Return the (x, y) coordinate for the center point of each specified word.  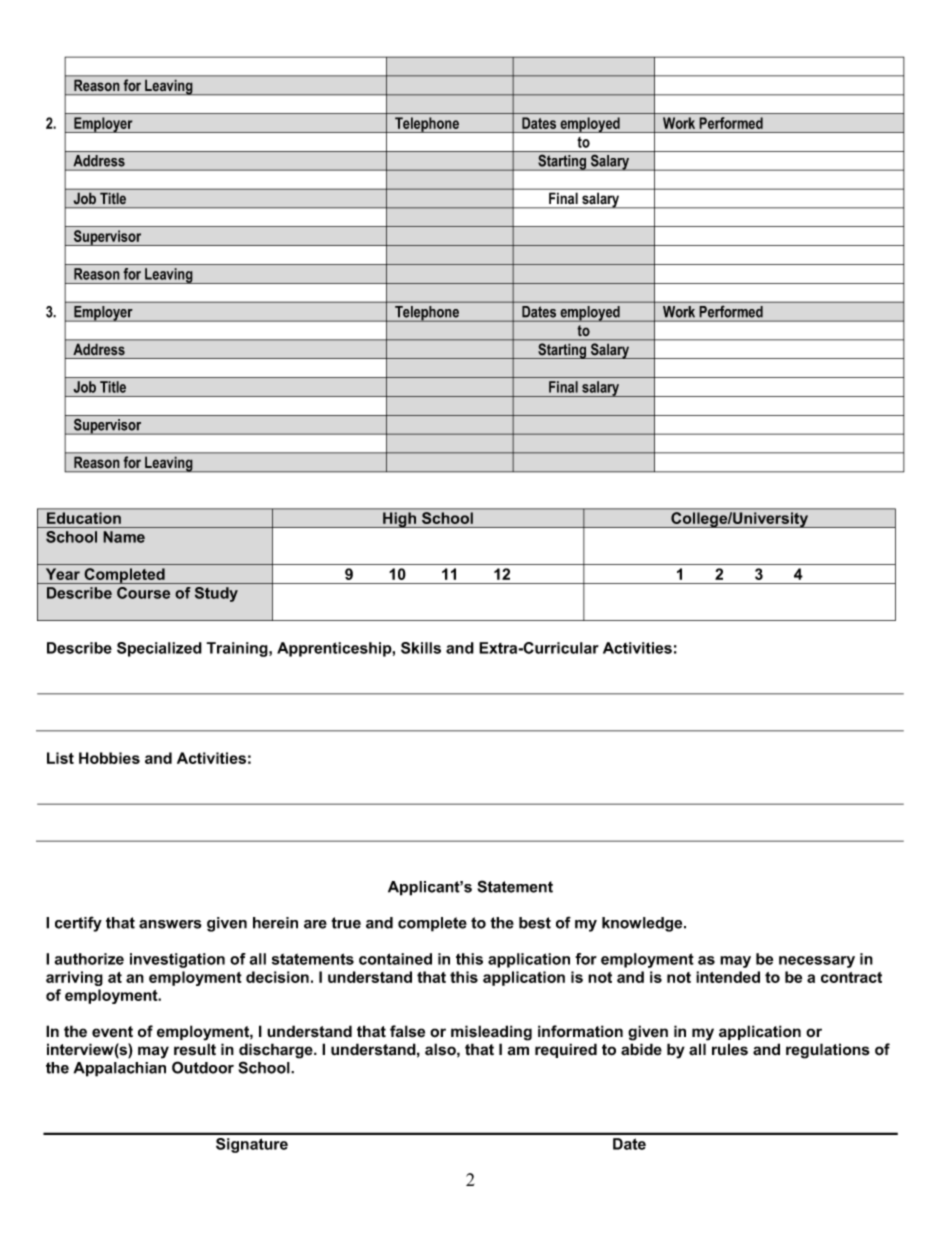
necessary (817, 962)
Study (216, 594)
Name (124, 537)
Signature (252, 1145)
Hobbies (109, 758)
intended (728, 977)
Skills (421, 648)
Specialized (159, 649)
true (346, 923)
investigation (177, 960)
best (535, 923)
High (400, 520)
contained (395, 959)
